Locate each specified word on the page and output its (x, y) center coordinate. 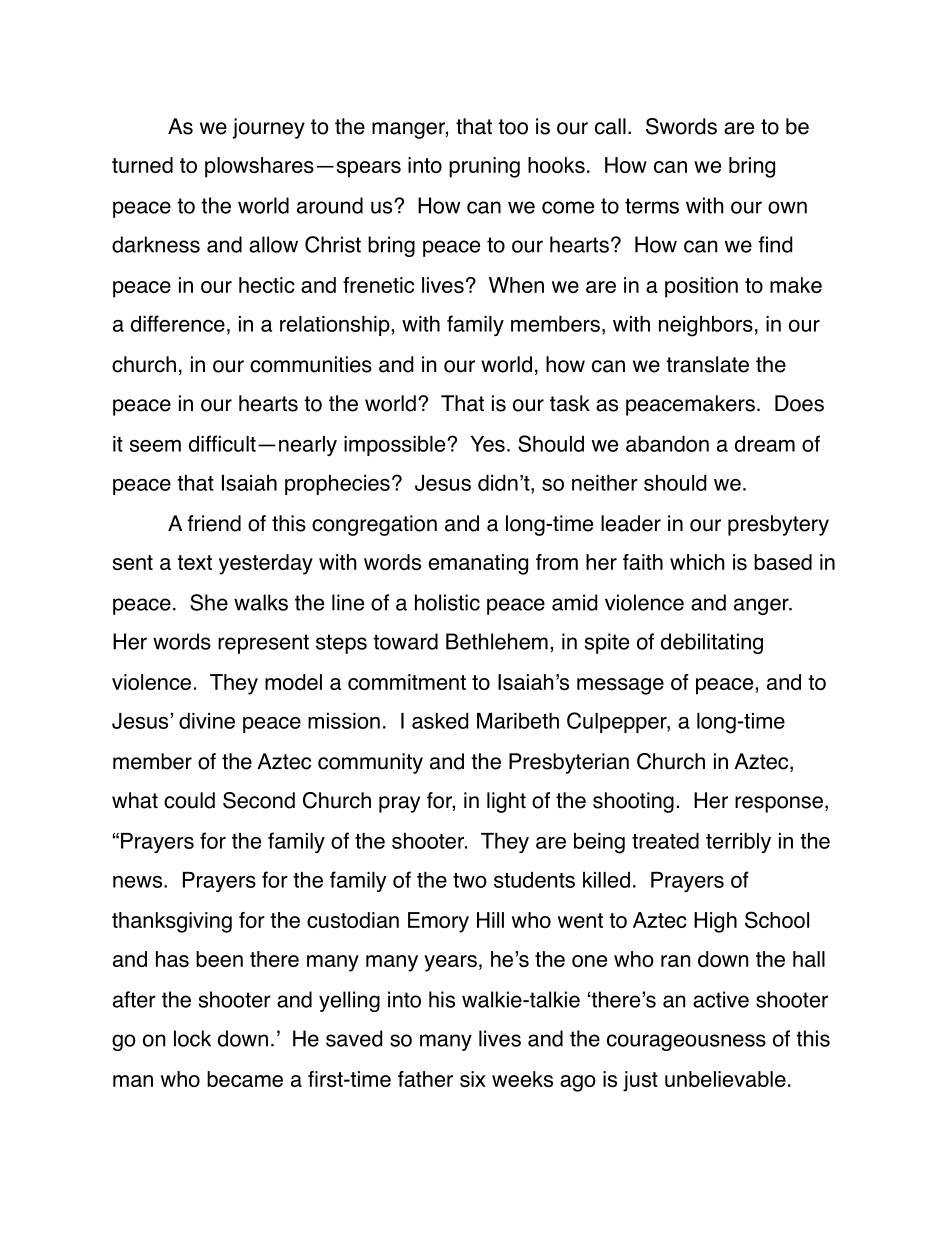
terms (652, 206)
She (209, 602)
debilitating (712, 643)
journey (269, 128)
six (473, 1079)
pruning (484, 167)
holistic (447, 602)
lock (192, 1038)
